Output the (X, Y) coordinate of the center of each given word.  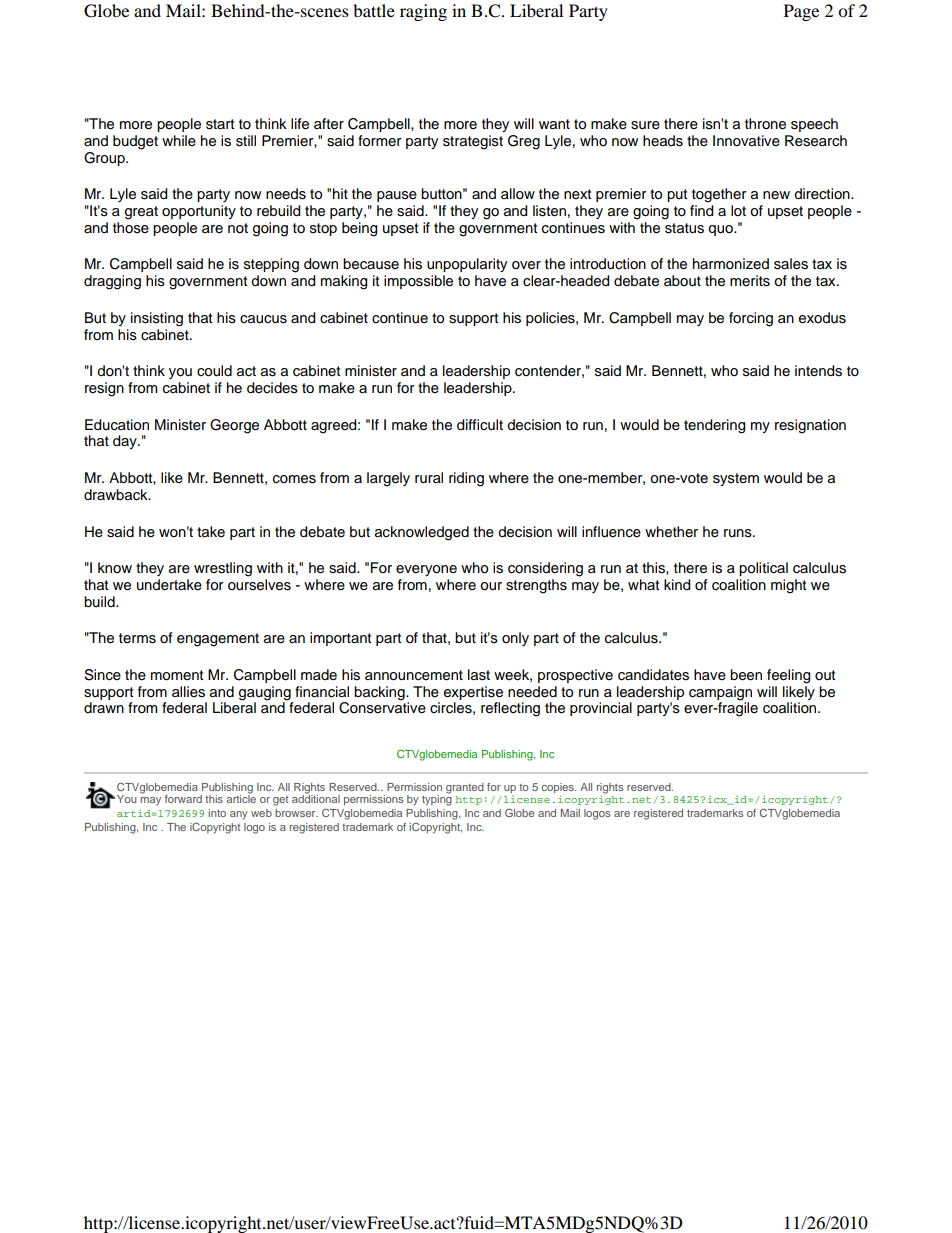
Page (801, 12)
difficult (480, 425)
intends (818, 371)
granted (465, 788)
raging (423, 12)
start (220, 124)
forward (183, 799)
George (234, 426)
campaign (720, 694)
